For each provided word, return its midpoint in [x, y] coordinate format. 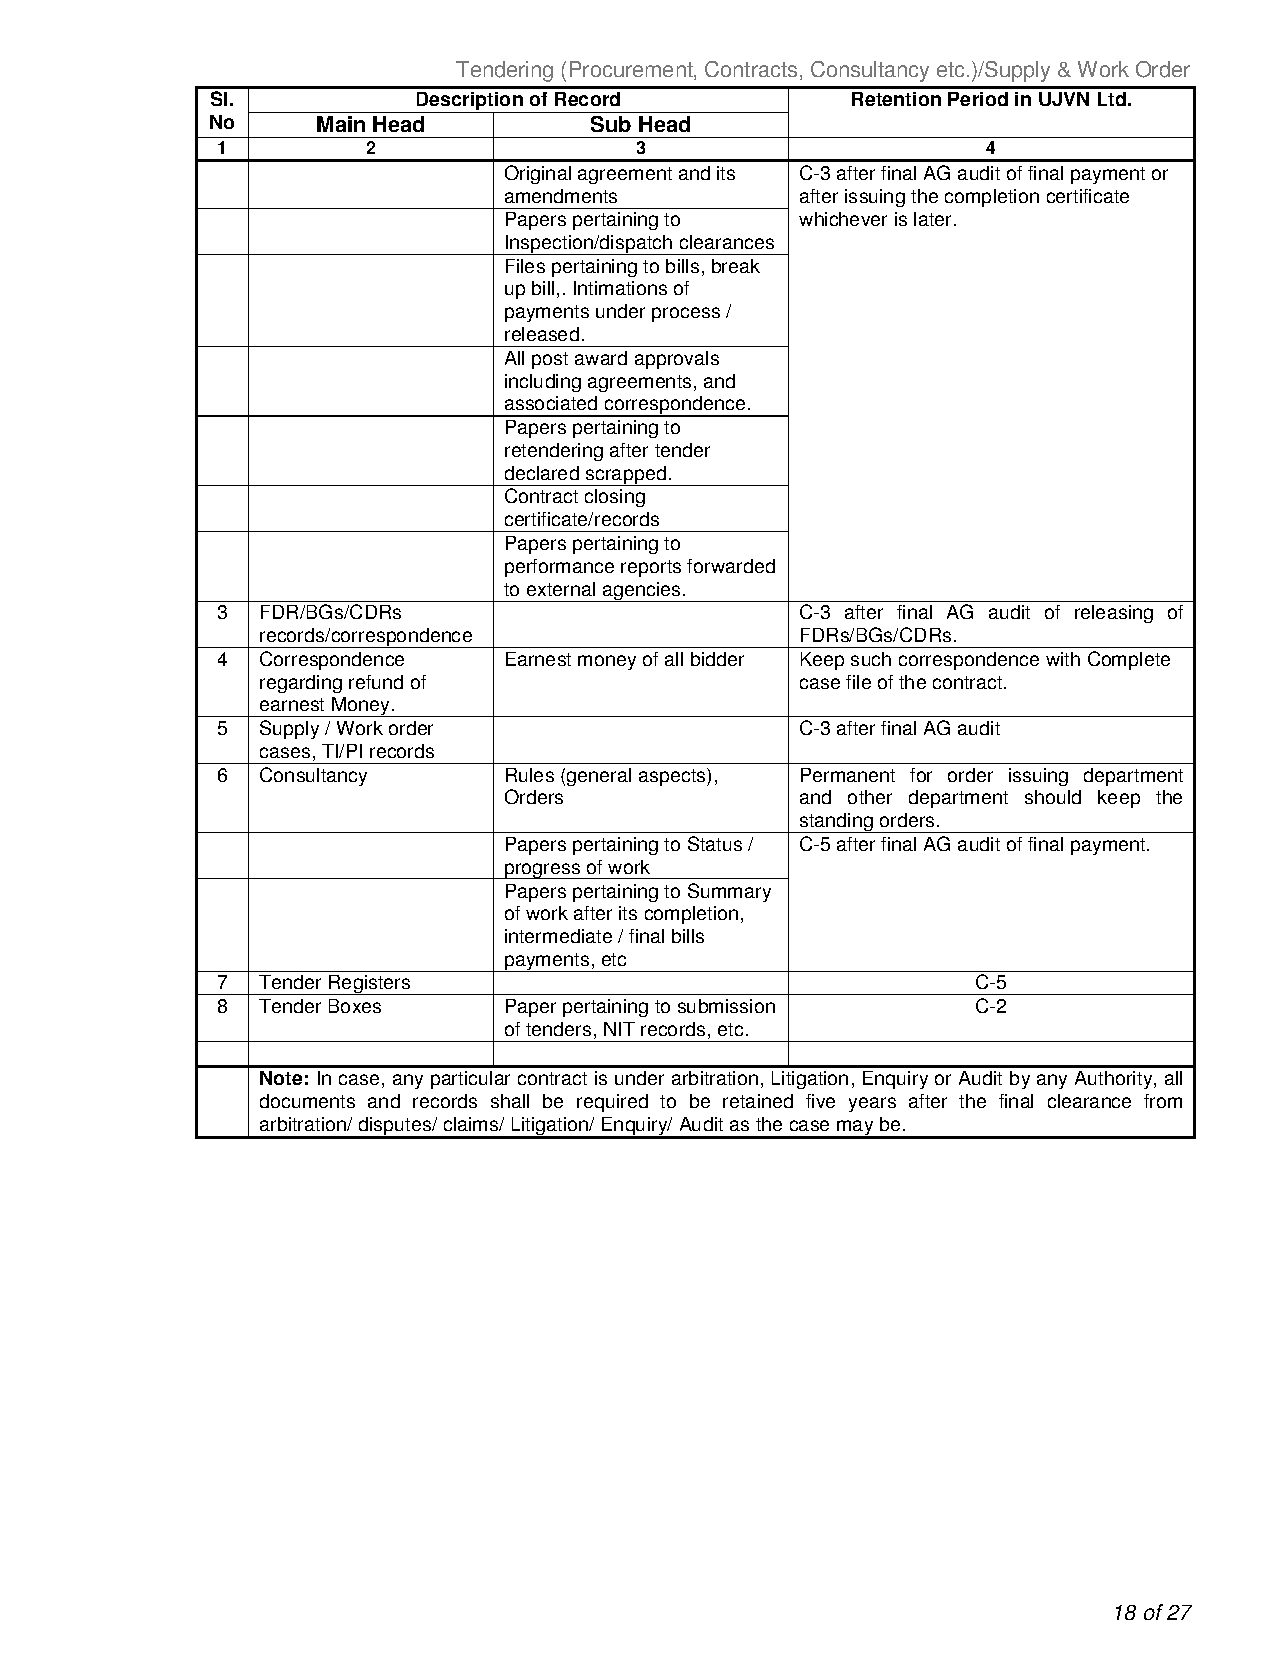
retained [758, 1101]
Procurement [632, 70]
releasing [1114, 614]
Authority [1115, 1080]
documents [307, 1101]
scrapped [626, 476]
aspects [673, 777]
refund [376, 682]
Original [538, 174]
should [1053, 797]
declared [542, 473]
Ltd [1112, 99]
